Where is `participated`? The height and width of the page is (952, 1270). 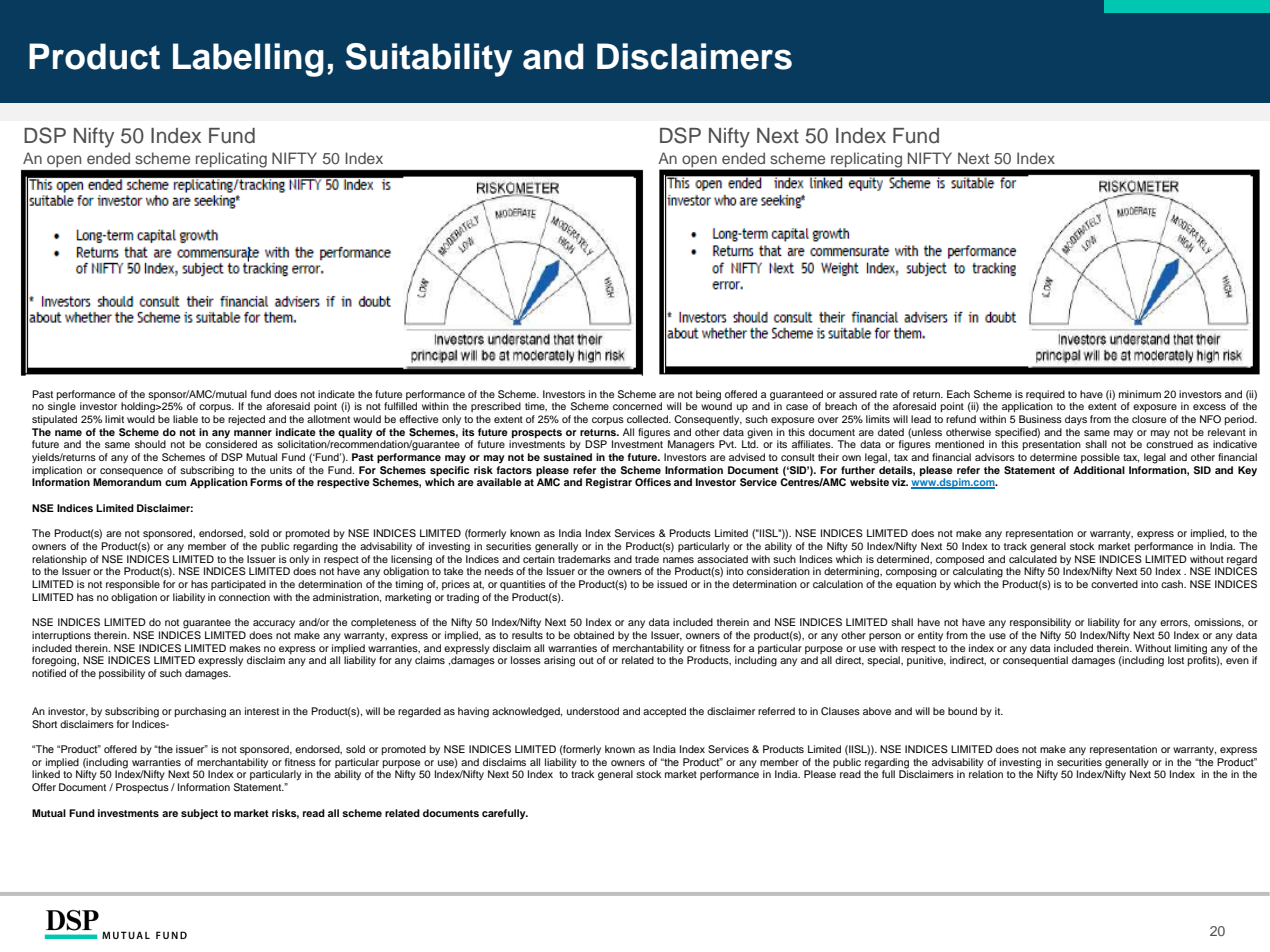 participated is located at coordinates (238, 585).
